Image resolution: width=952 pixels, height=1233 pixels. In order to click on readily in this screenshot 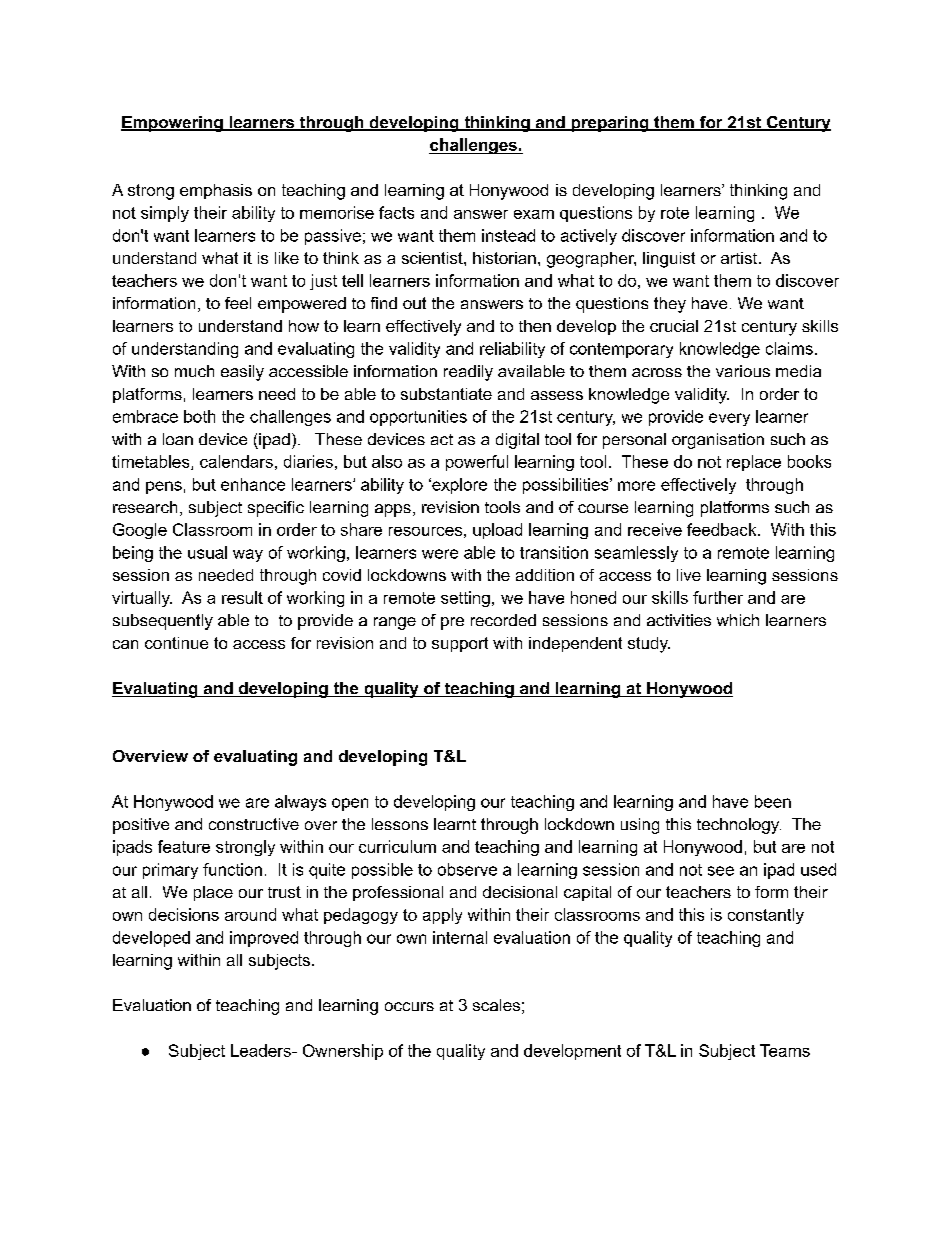, I will do `click(468, 373)`.
